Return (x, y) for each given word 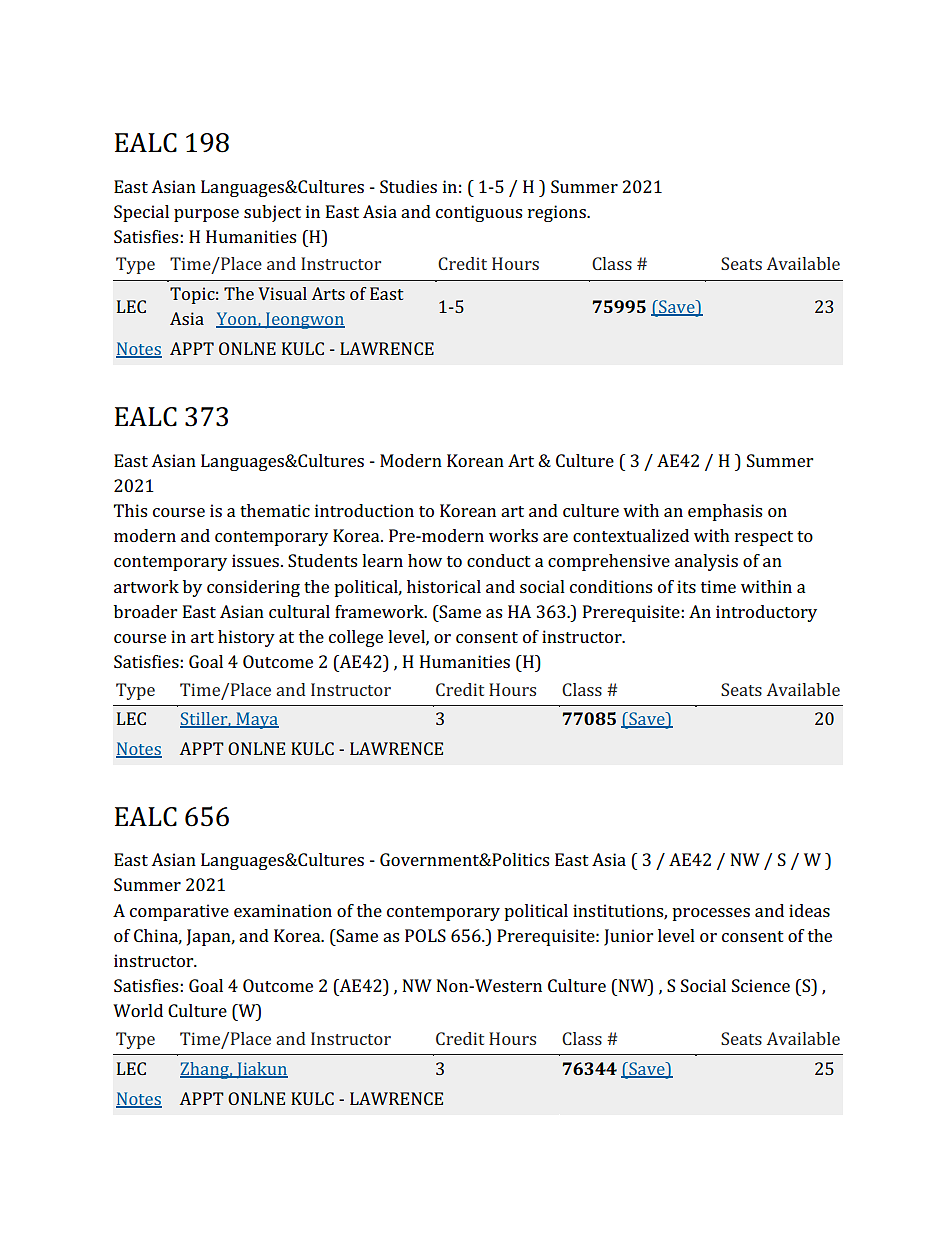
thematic (275, 510)
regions (558, 213)
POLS (425, 935)
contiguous (479, 213)
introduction (364, 510)
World (138, 1010)
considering (253, 588)
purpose (206, 215)
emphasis (725, 512)
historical (444, 586)
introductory (766, 613)
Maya (256, 720)
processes (711, 914)
